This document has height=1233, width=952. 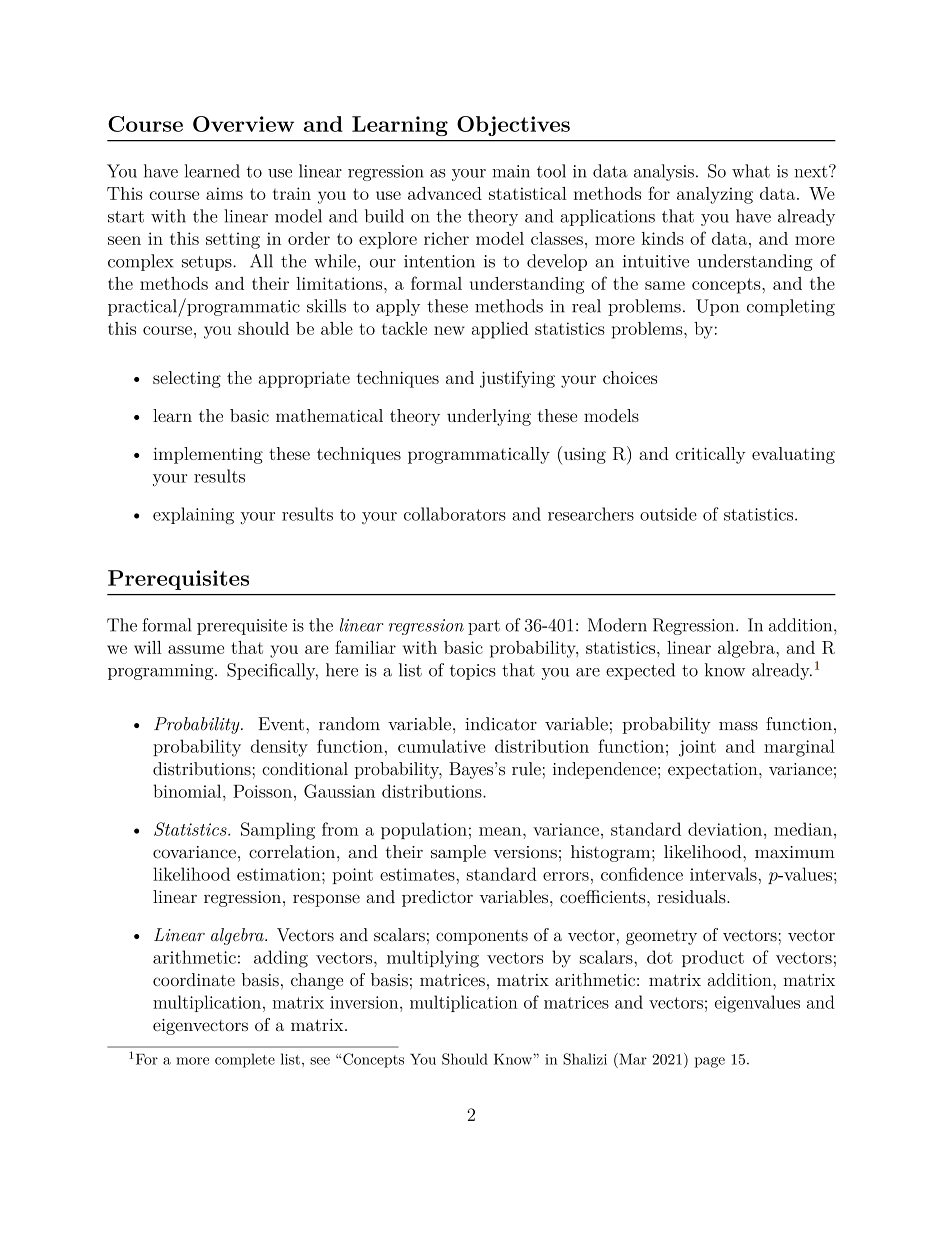 I want to click on selecting, so click(x=187, y=379).
